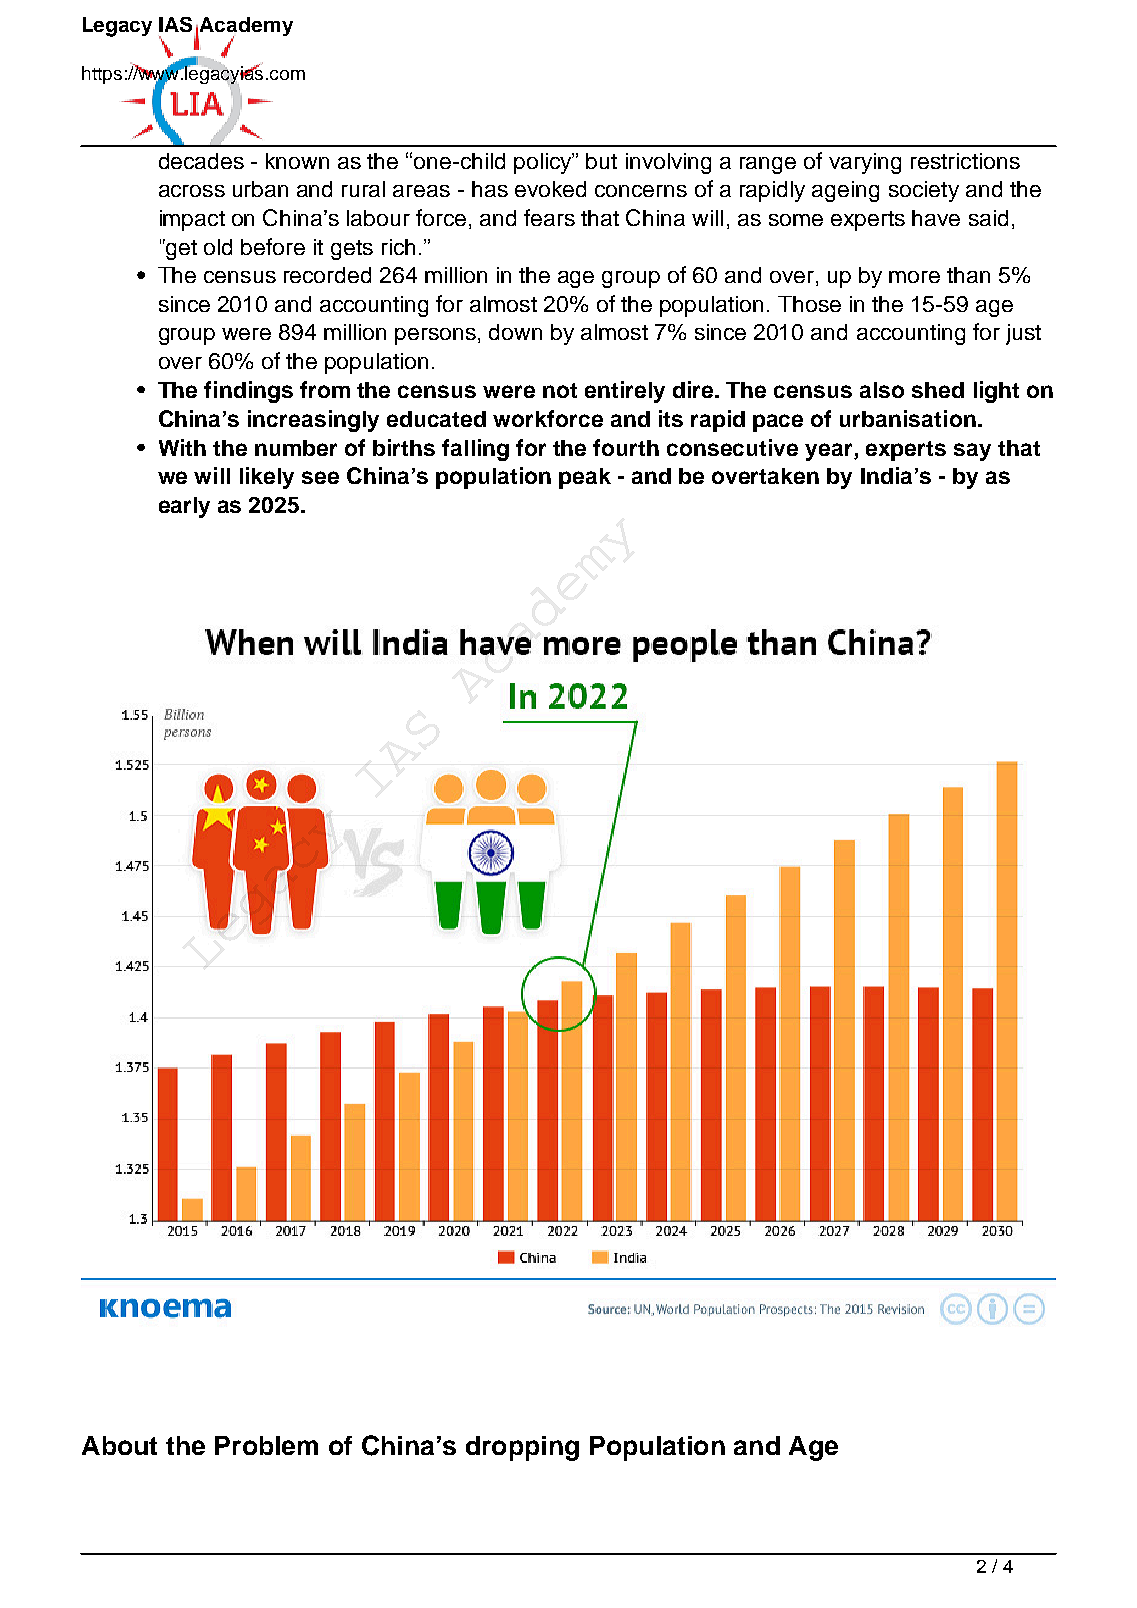  I want to click on evoked, so click(550, 189).
